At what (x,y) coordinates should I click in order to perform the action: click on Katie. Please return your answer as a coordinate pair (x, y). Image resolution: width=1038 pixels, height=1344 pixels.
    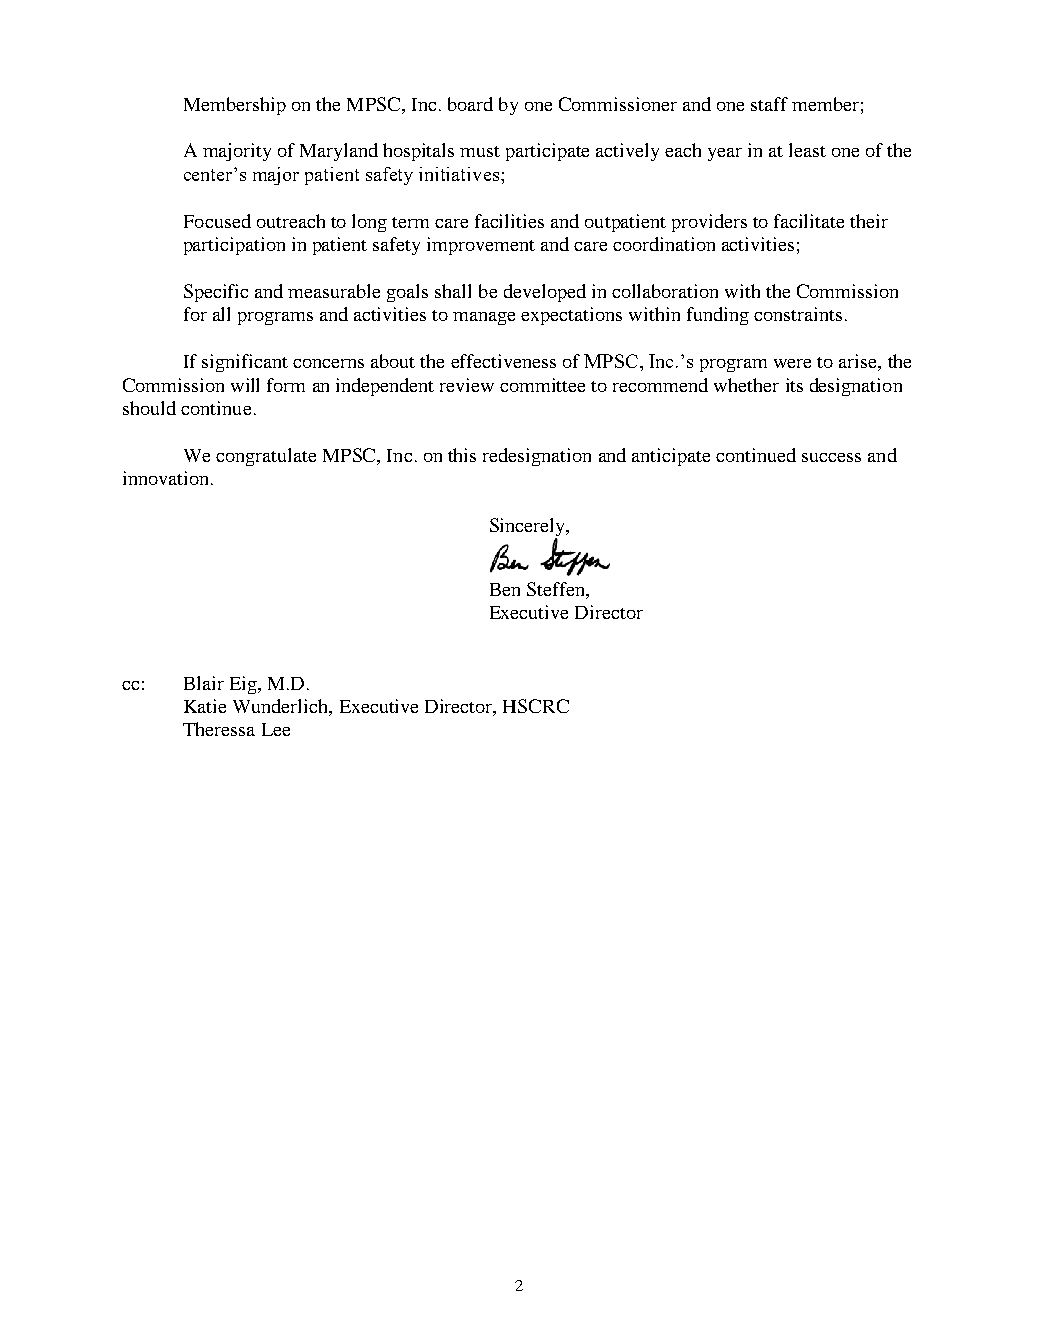
    Looking at the image, I should click on (205, 706).
